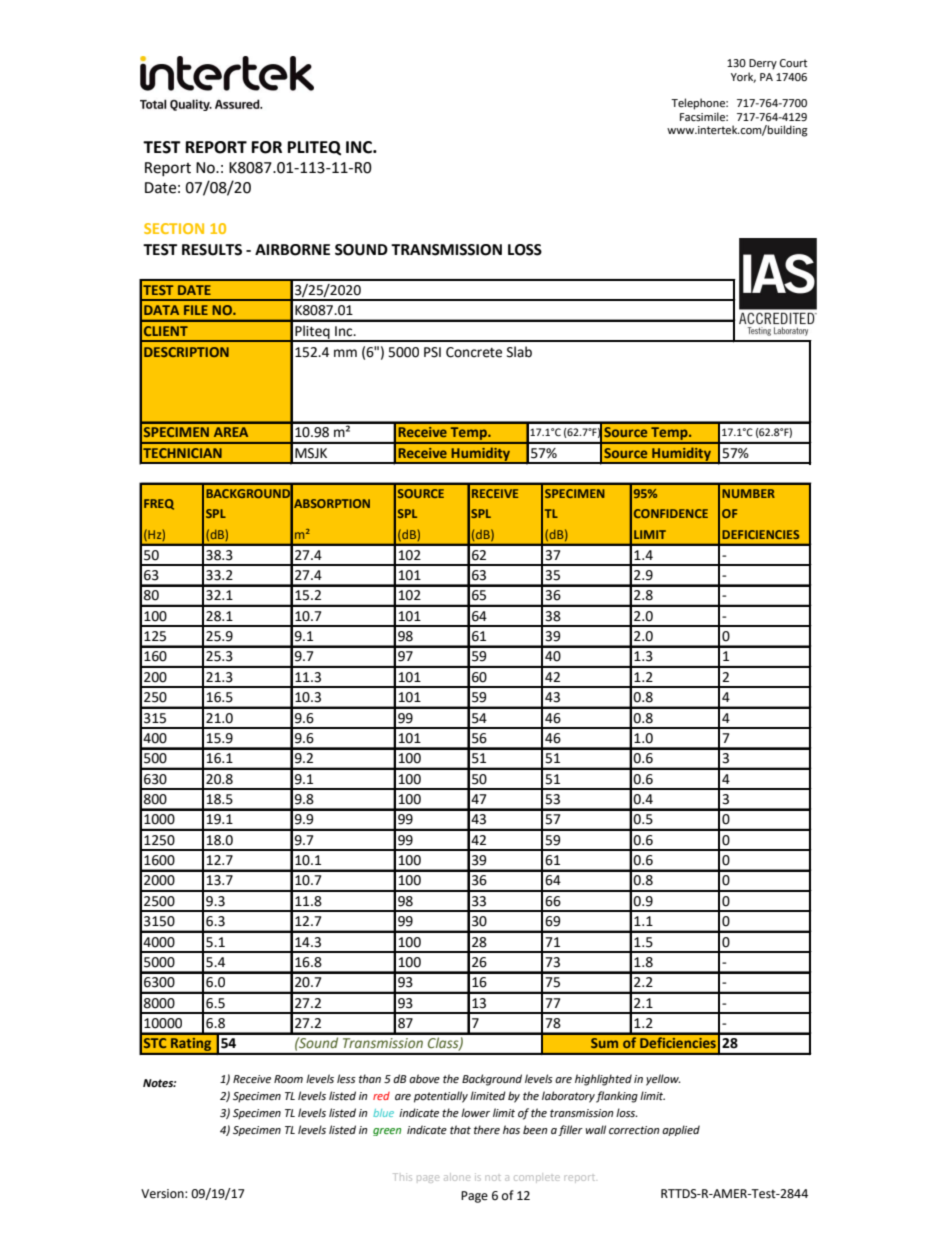 This screenshot has height=1233, width=952. What do you see at coordinates (671, 513) in the screenshot?
I see `CONFIDENCE` at bounding box center [671, 513].
